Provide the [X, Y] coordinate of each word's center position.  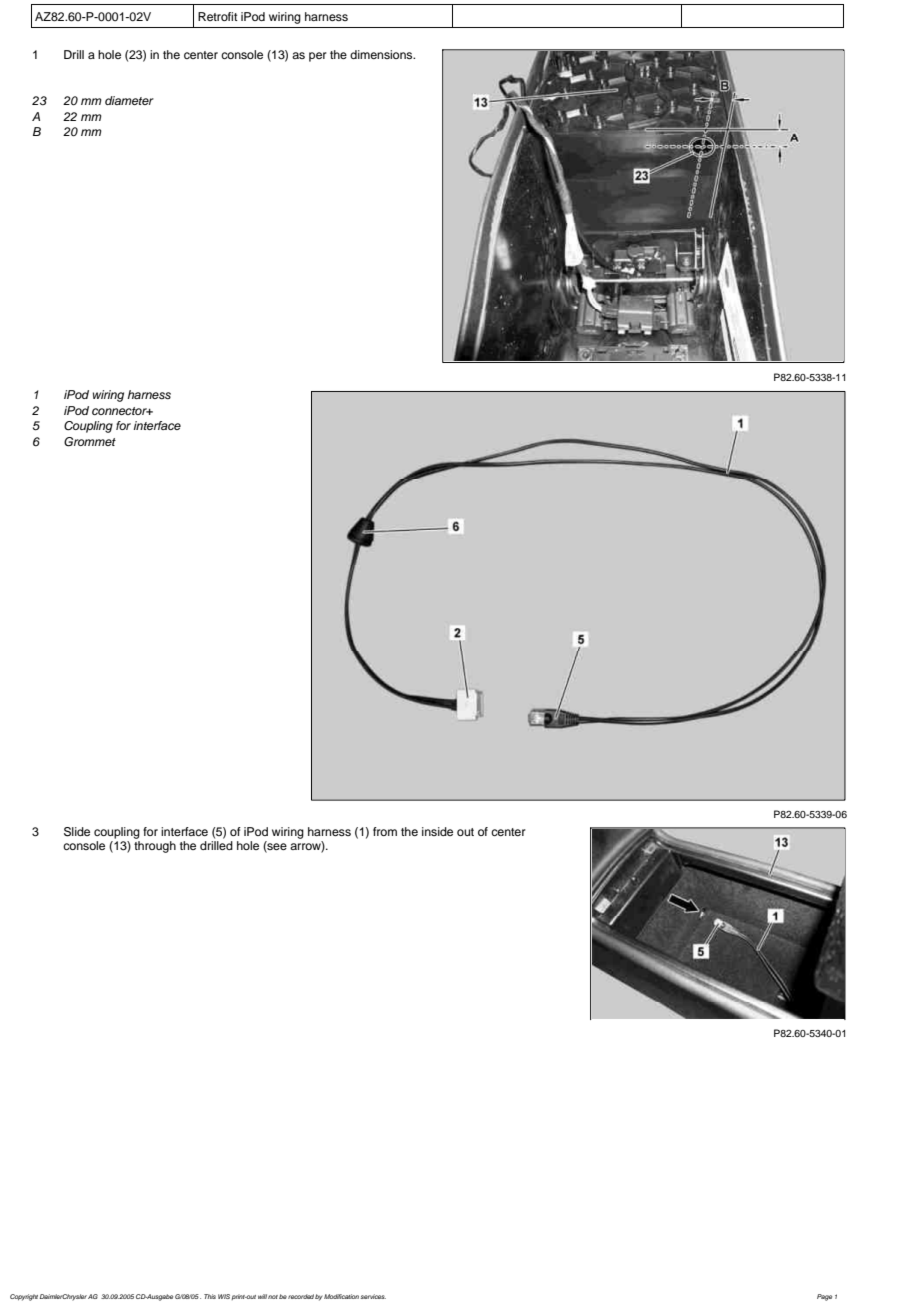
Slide [77, 832]
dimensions [382, 54]
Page [824, 1297]
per [318, 57]
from [385, 831]
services [373, 1296]
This [210, 1296]
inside [437, 831]
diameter [129, 100]
